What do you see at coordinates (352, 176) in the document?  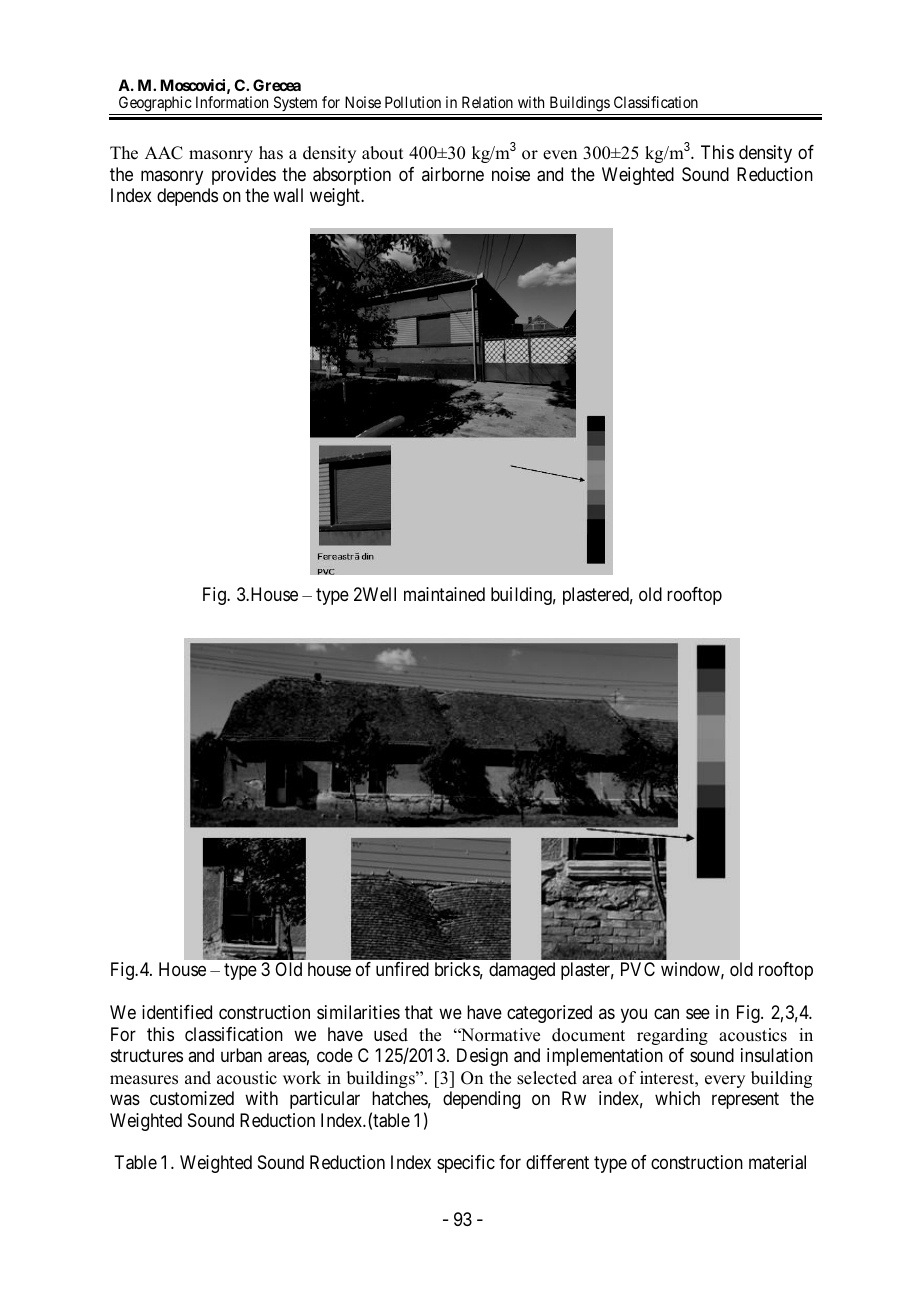 I see `absorption` at bounding box center [352, 176].
